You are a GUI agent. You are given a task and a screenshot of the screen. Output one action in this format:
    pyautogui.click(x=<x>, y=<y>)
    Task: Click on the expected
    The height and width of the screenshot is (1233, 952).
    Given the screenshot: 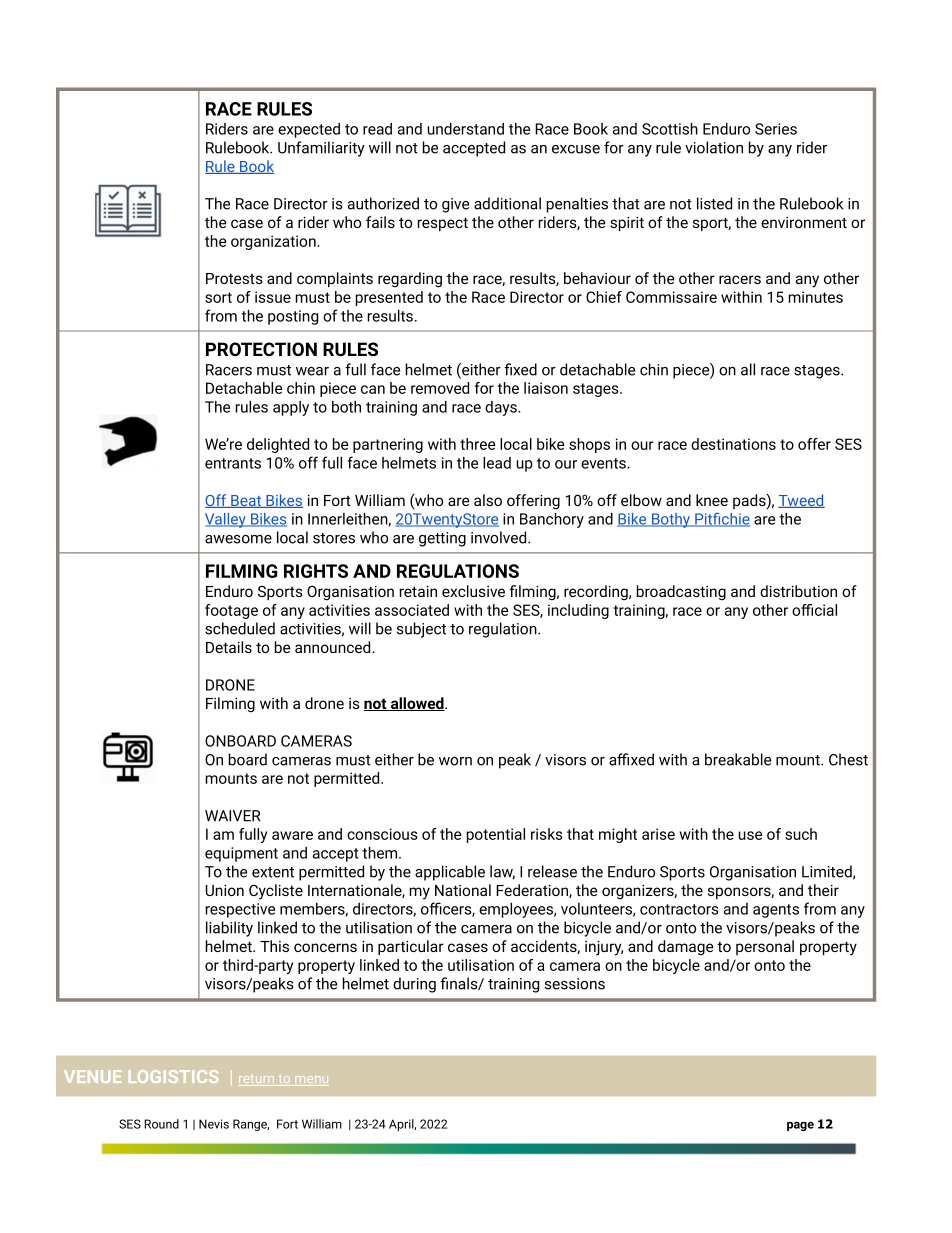 What is the action you would take?
    pyautogui.click(x=309, y=130)
